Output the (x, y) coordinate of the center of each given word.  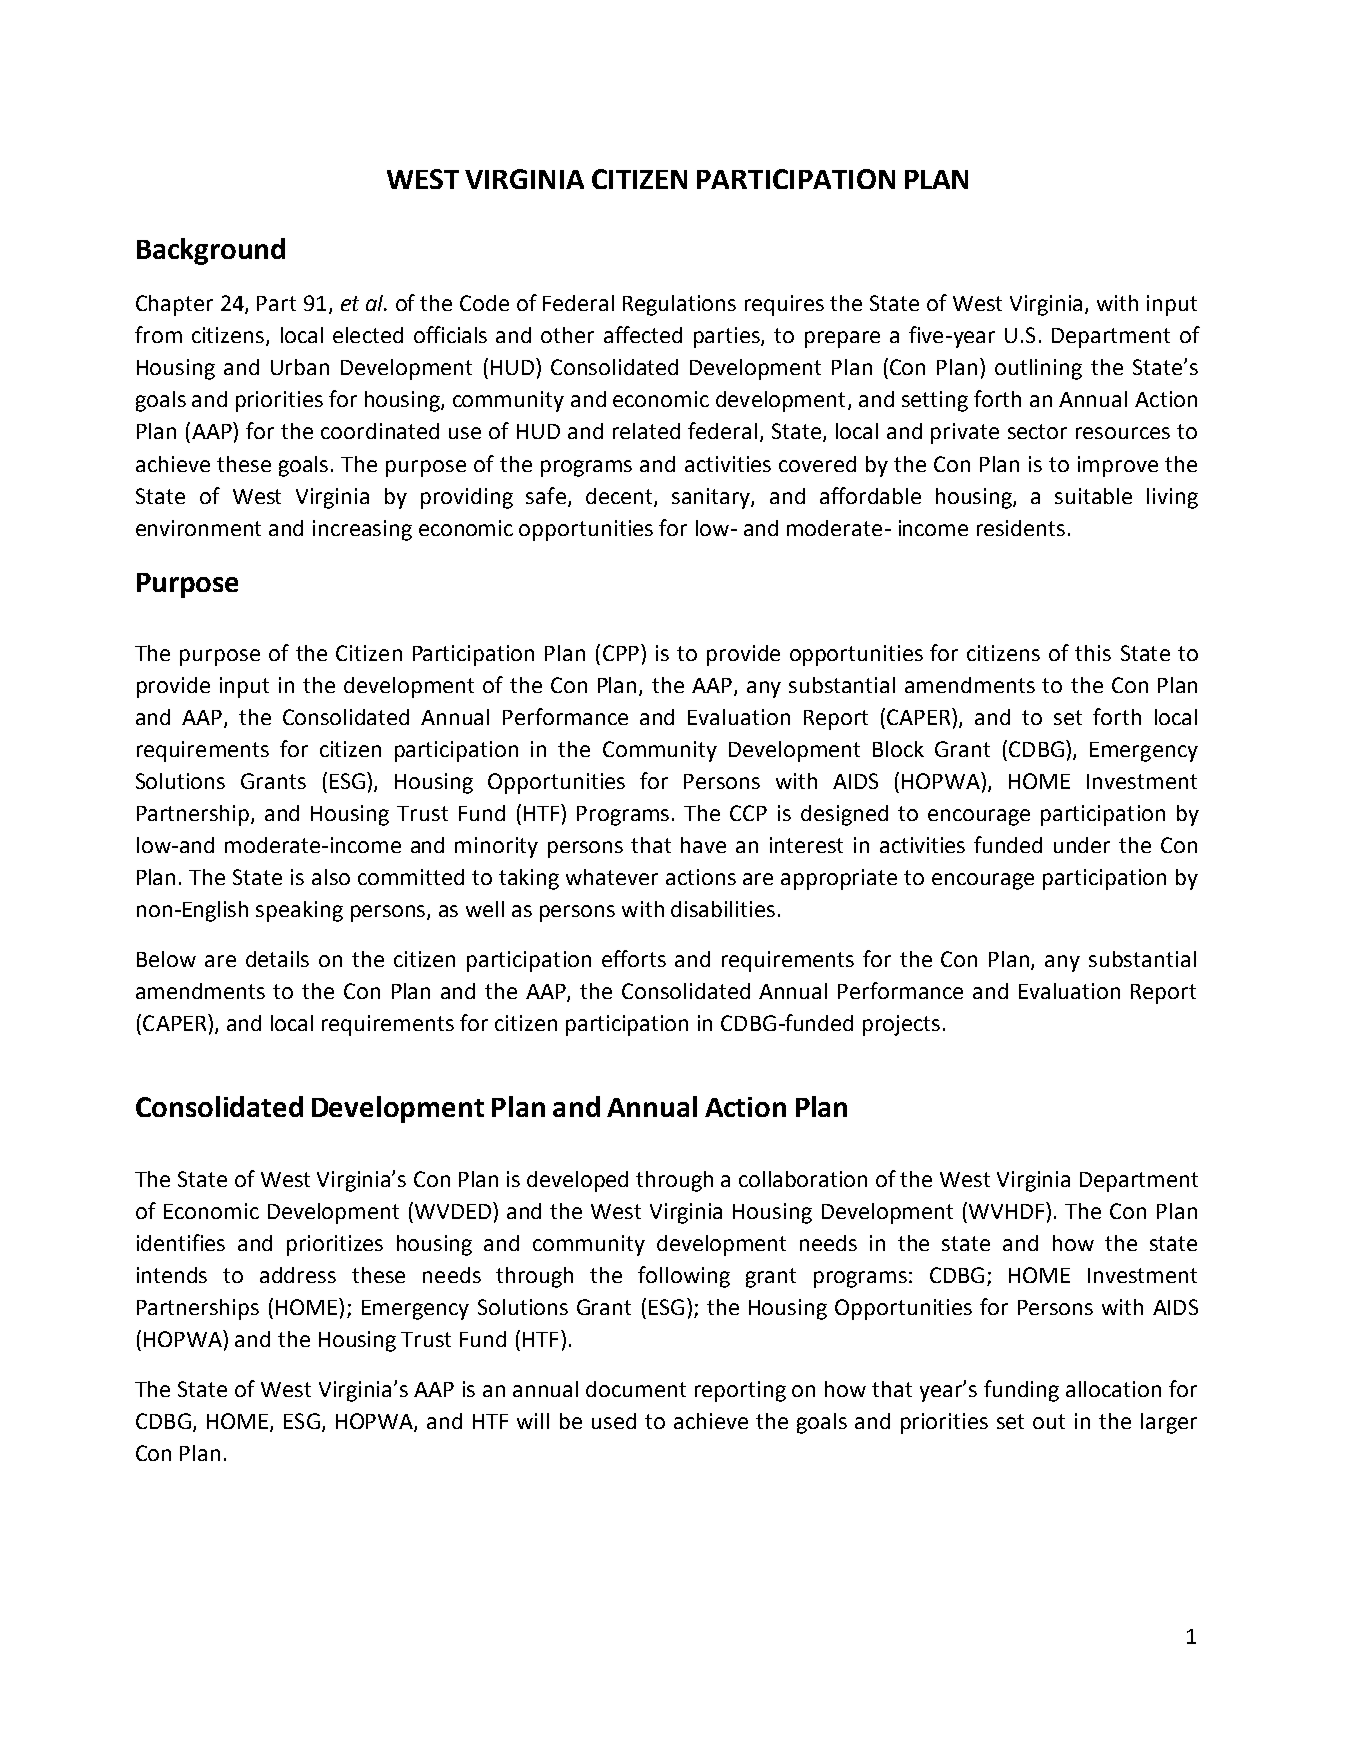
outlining (1038, 369)
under (1082, 845)
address (298, 1275)
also (331, 877)
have (703, 845)
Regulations (679, 305)
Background (211, 251)
